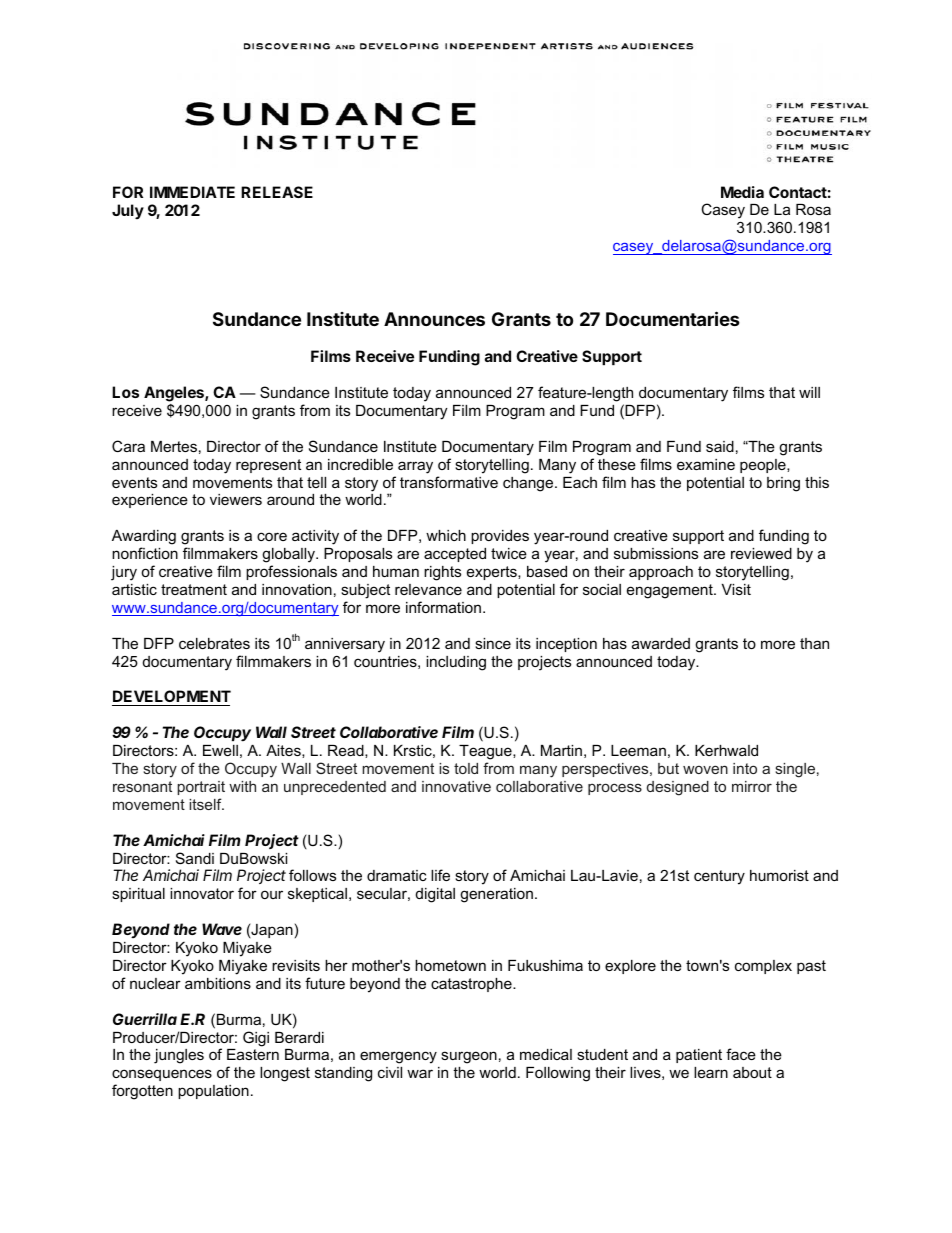  What do you see at coordinates (434, 319) in the page?
I see `Announces` at bounding box center [434, 319].
